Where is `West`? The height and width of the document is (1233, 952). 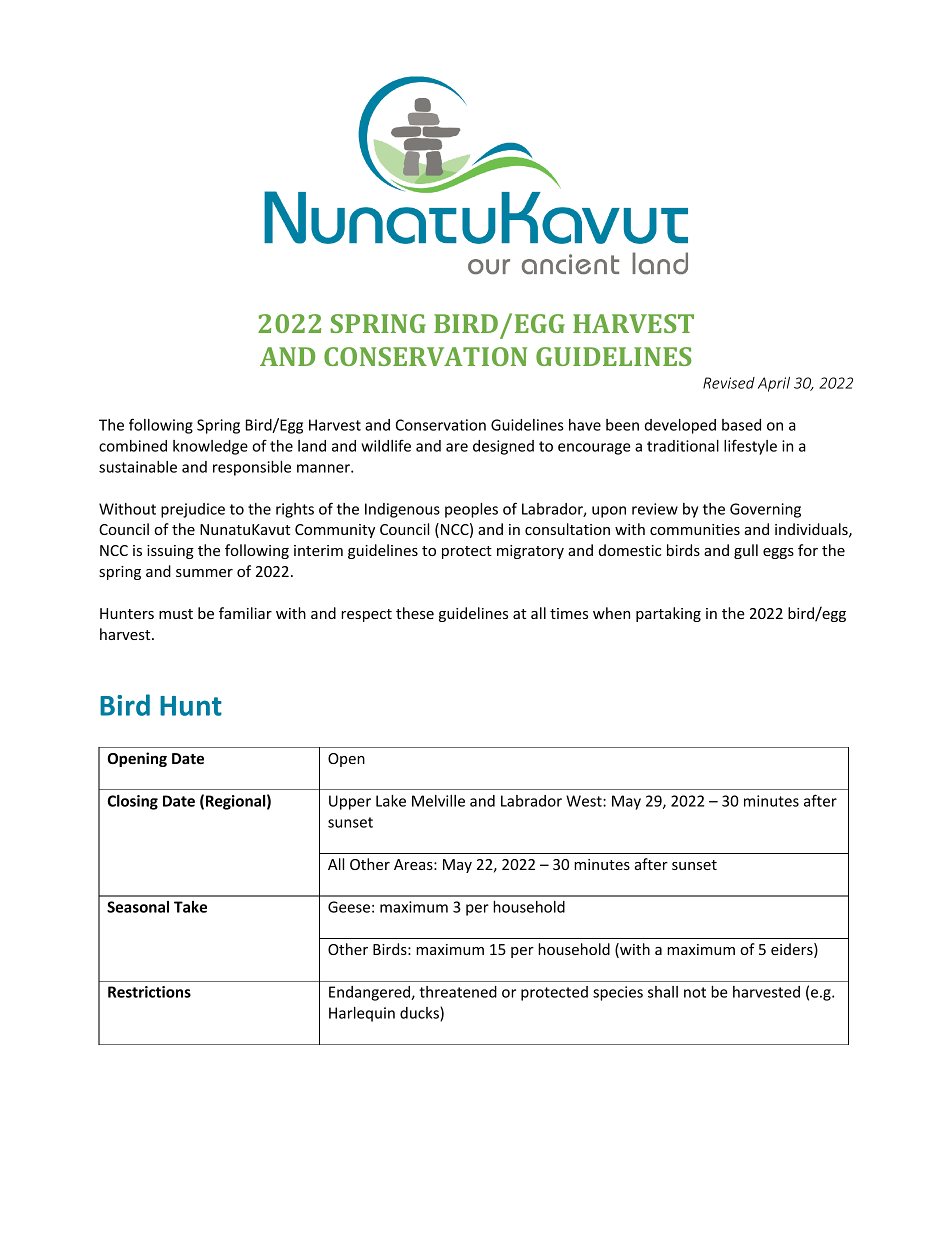 West is located at coordinates (585, 801).
